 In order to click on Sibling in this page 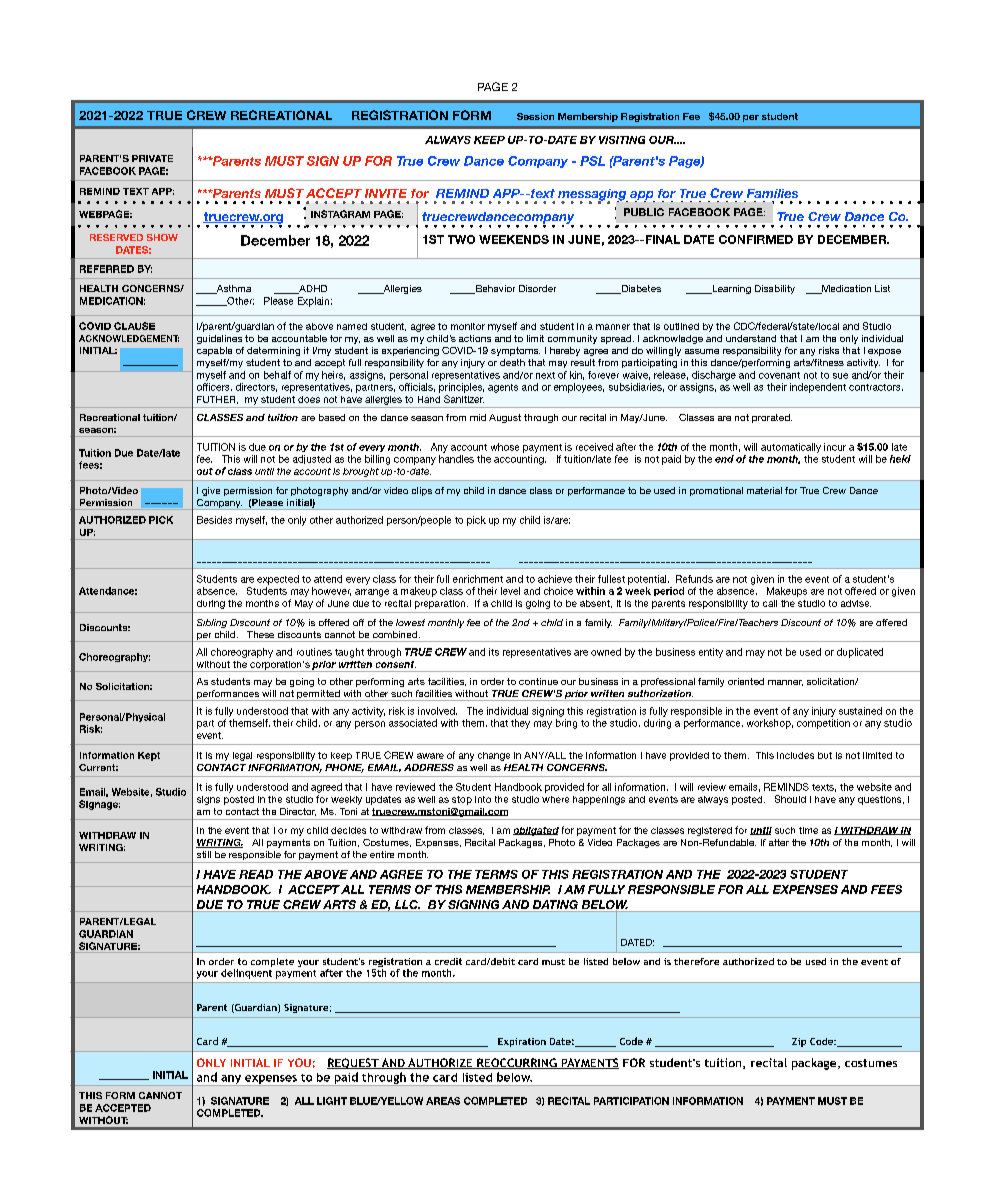, I will do `click(212, 623)`.
